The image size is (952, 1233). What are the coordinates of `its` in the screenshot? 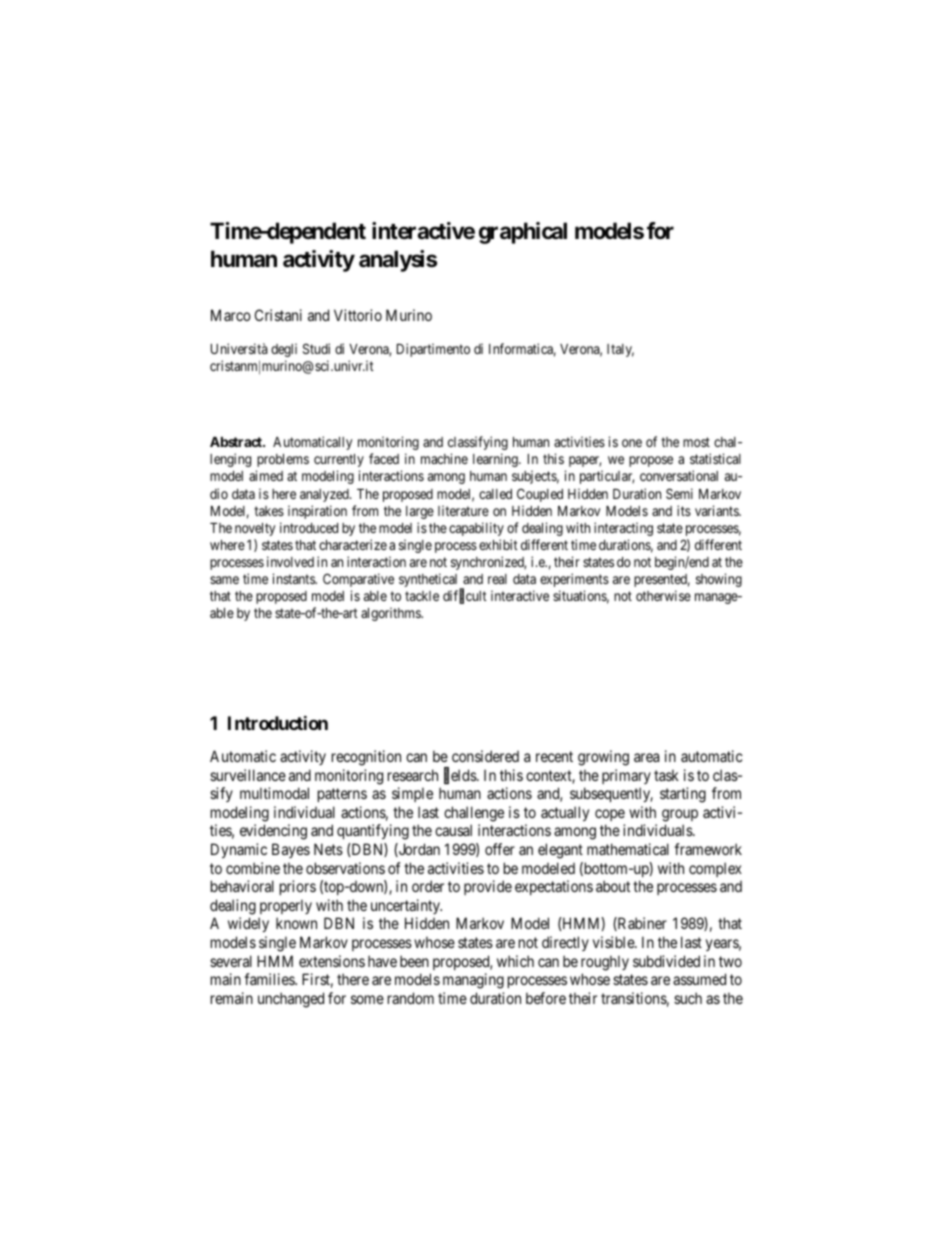 It's located at (684, 510).
